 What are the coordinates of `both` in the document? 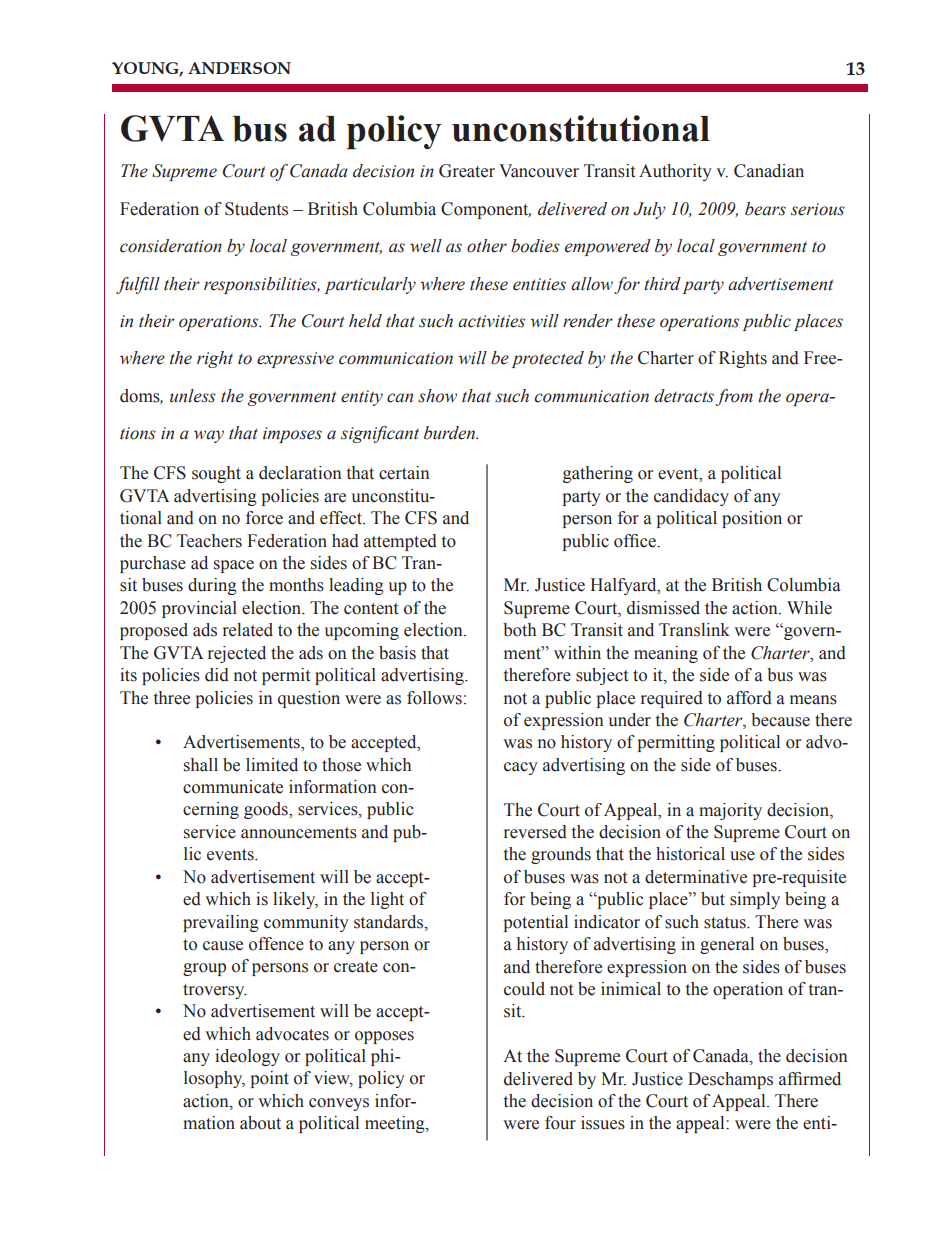 It's located at (519, 630).
